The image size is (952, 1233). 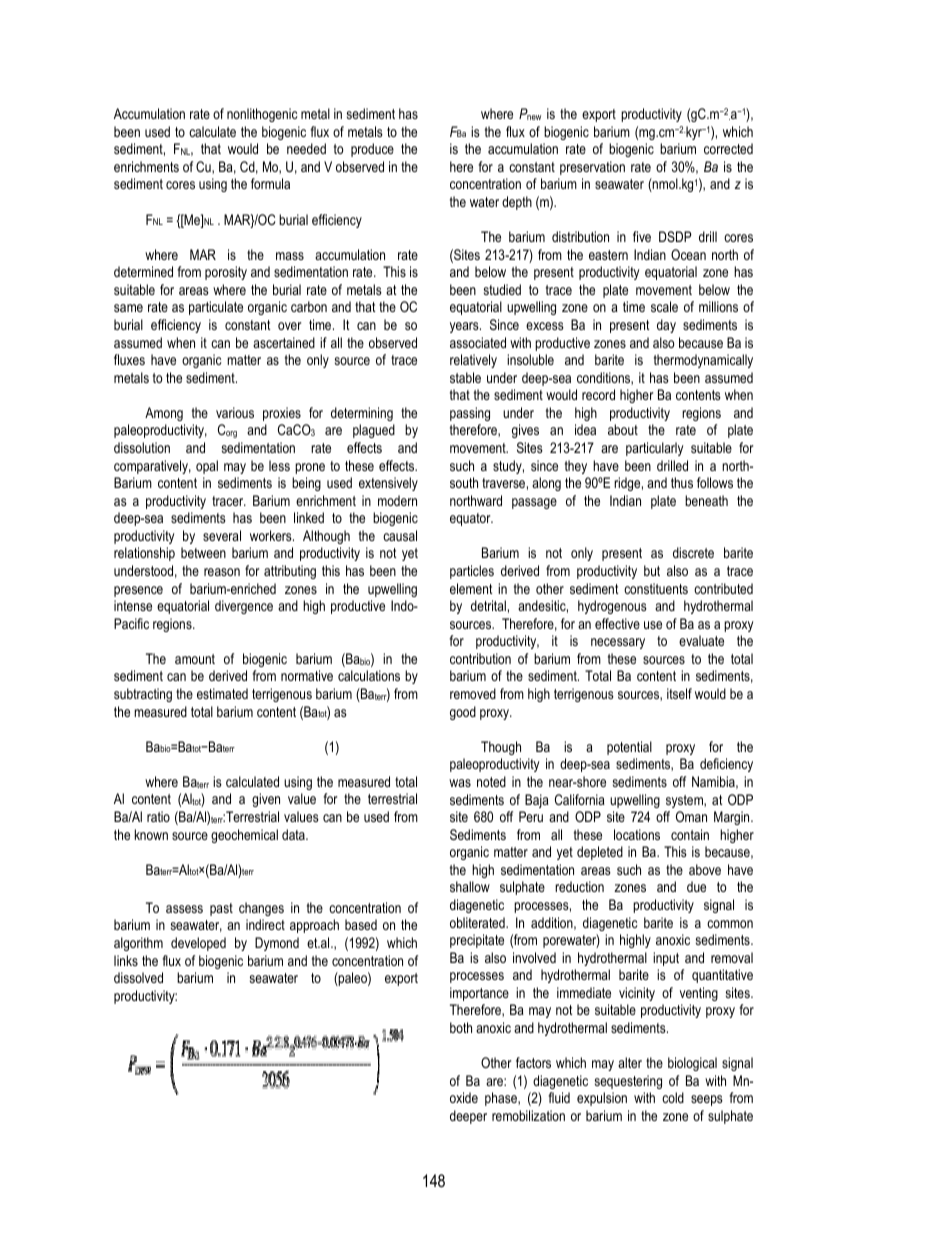 I want to click on cold, so click(x=673, y=1097).
